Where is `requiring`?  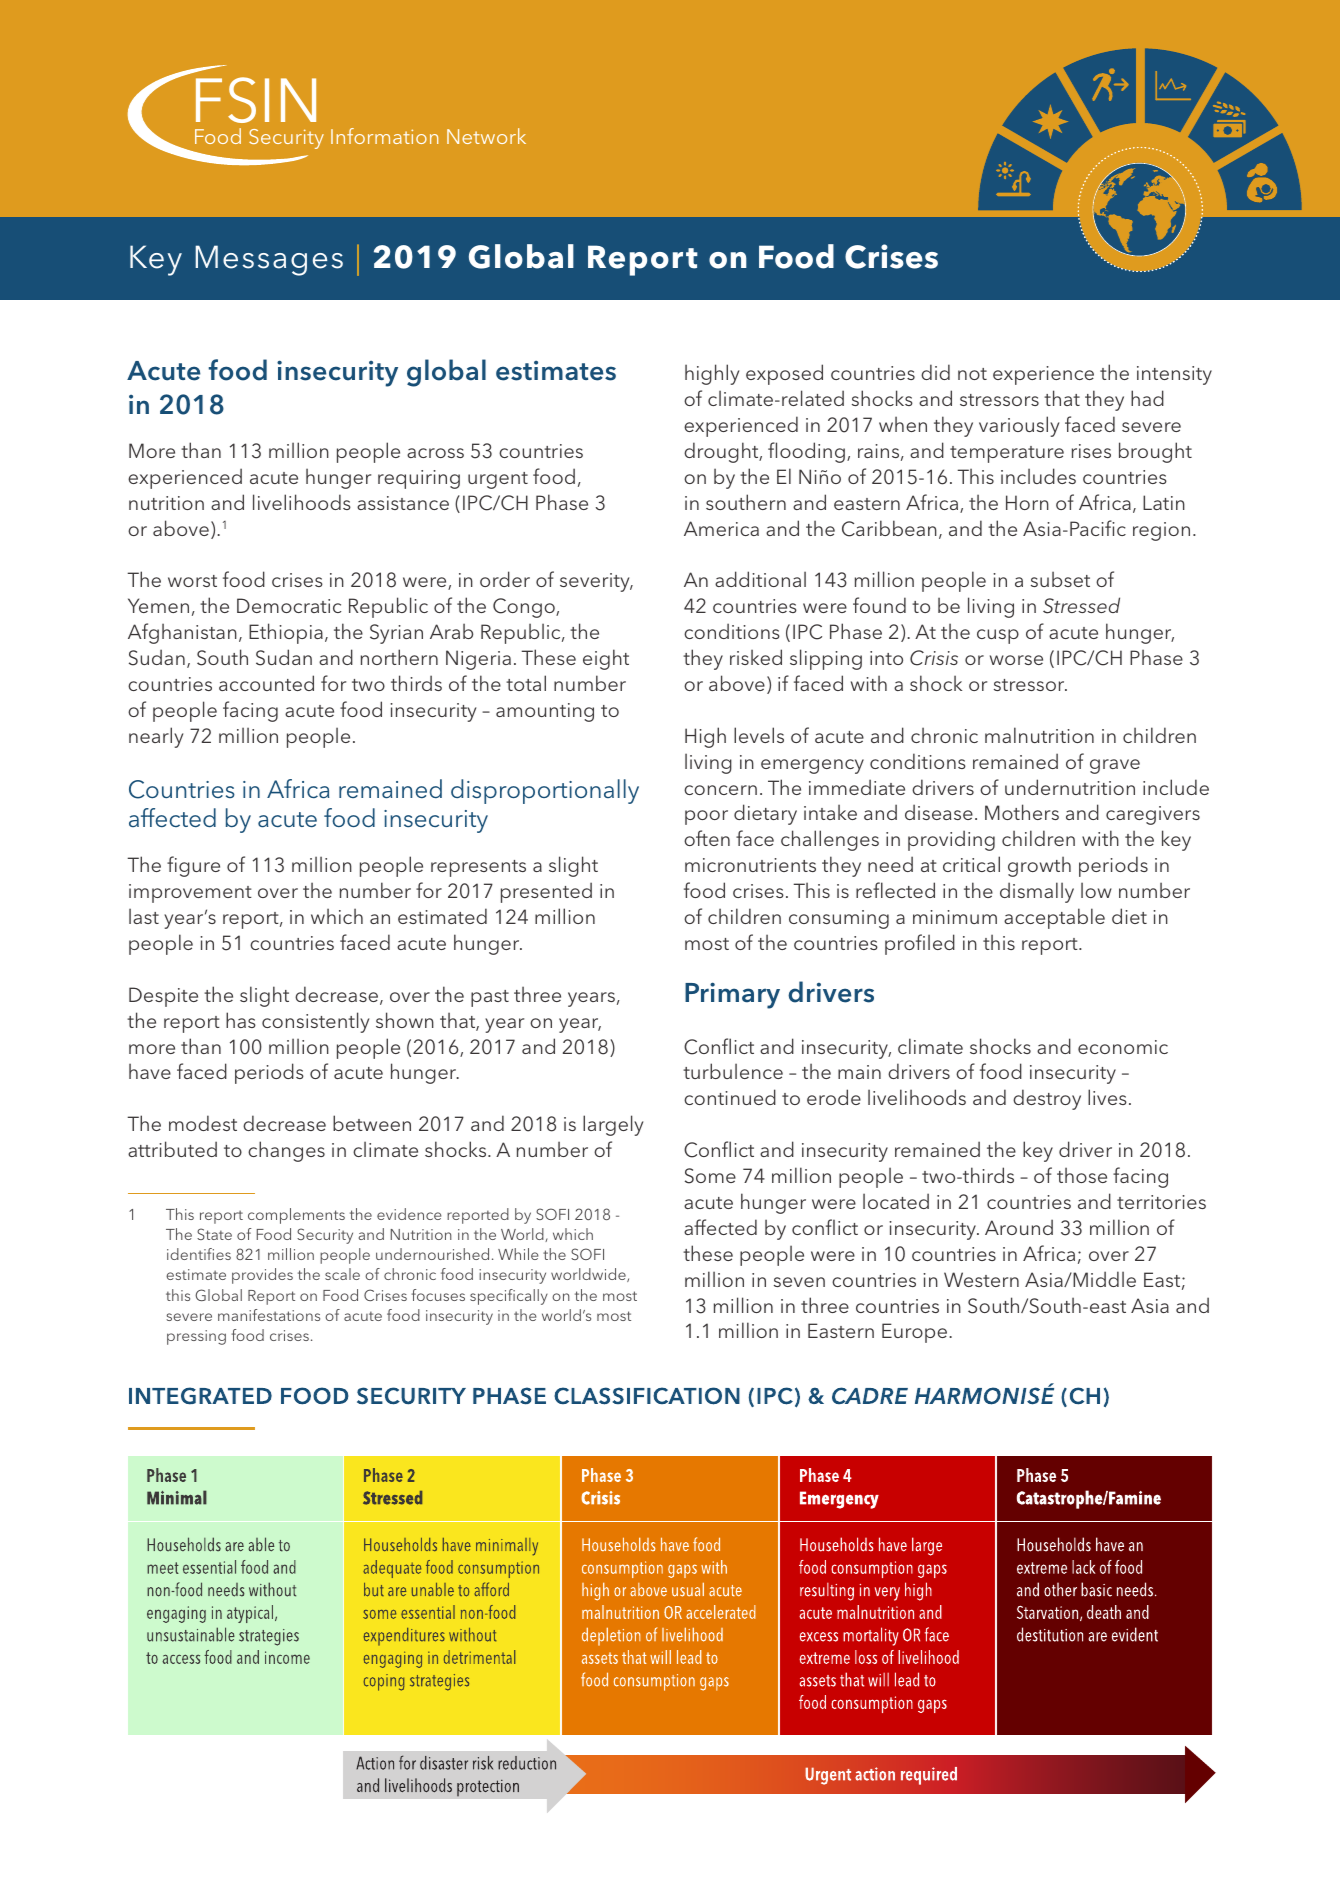 requiring is located at coordinates (419, 479).
